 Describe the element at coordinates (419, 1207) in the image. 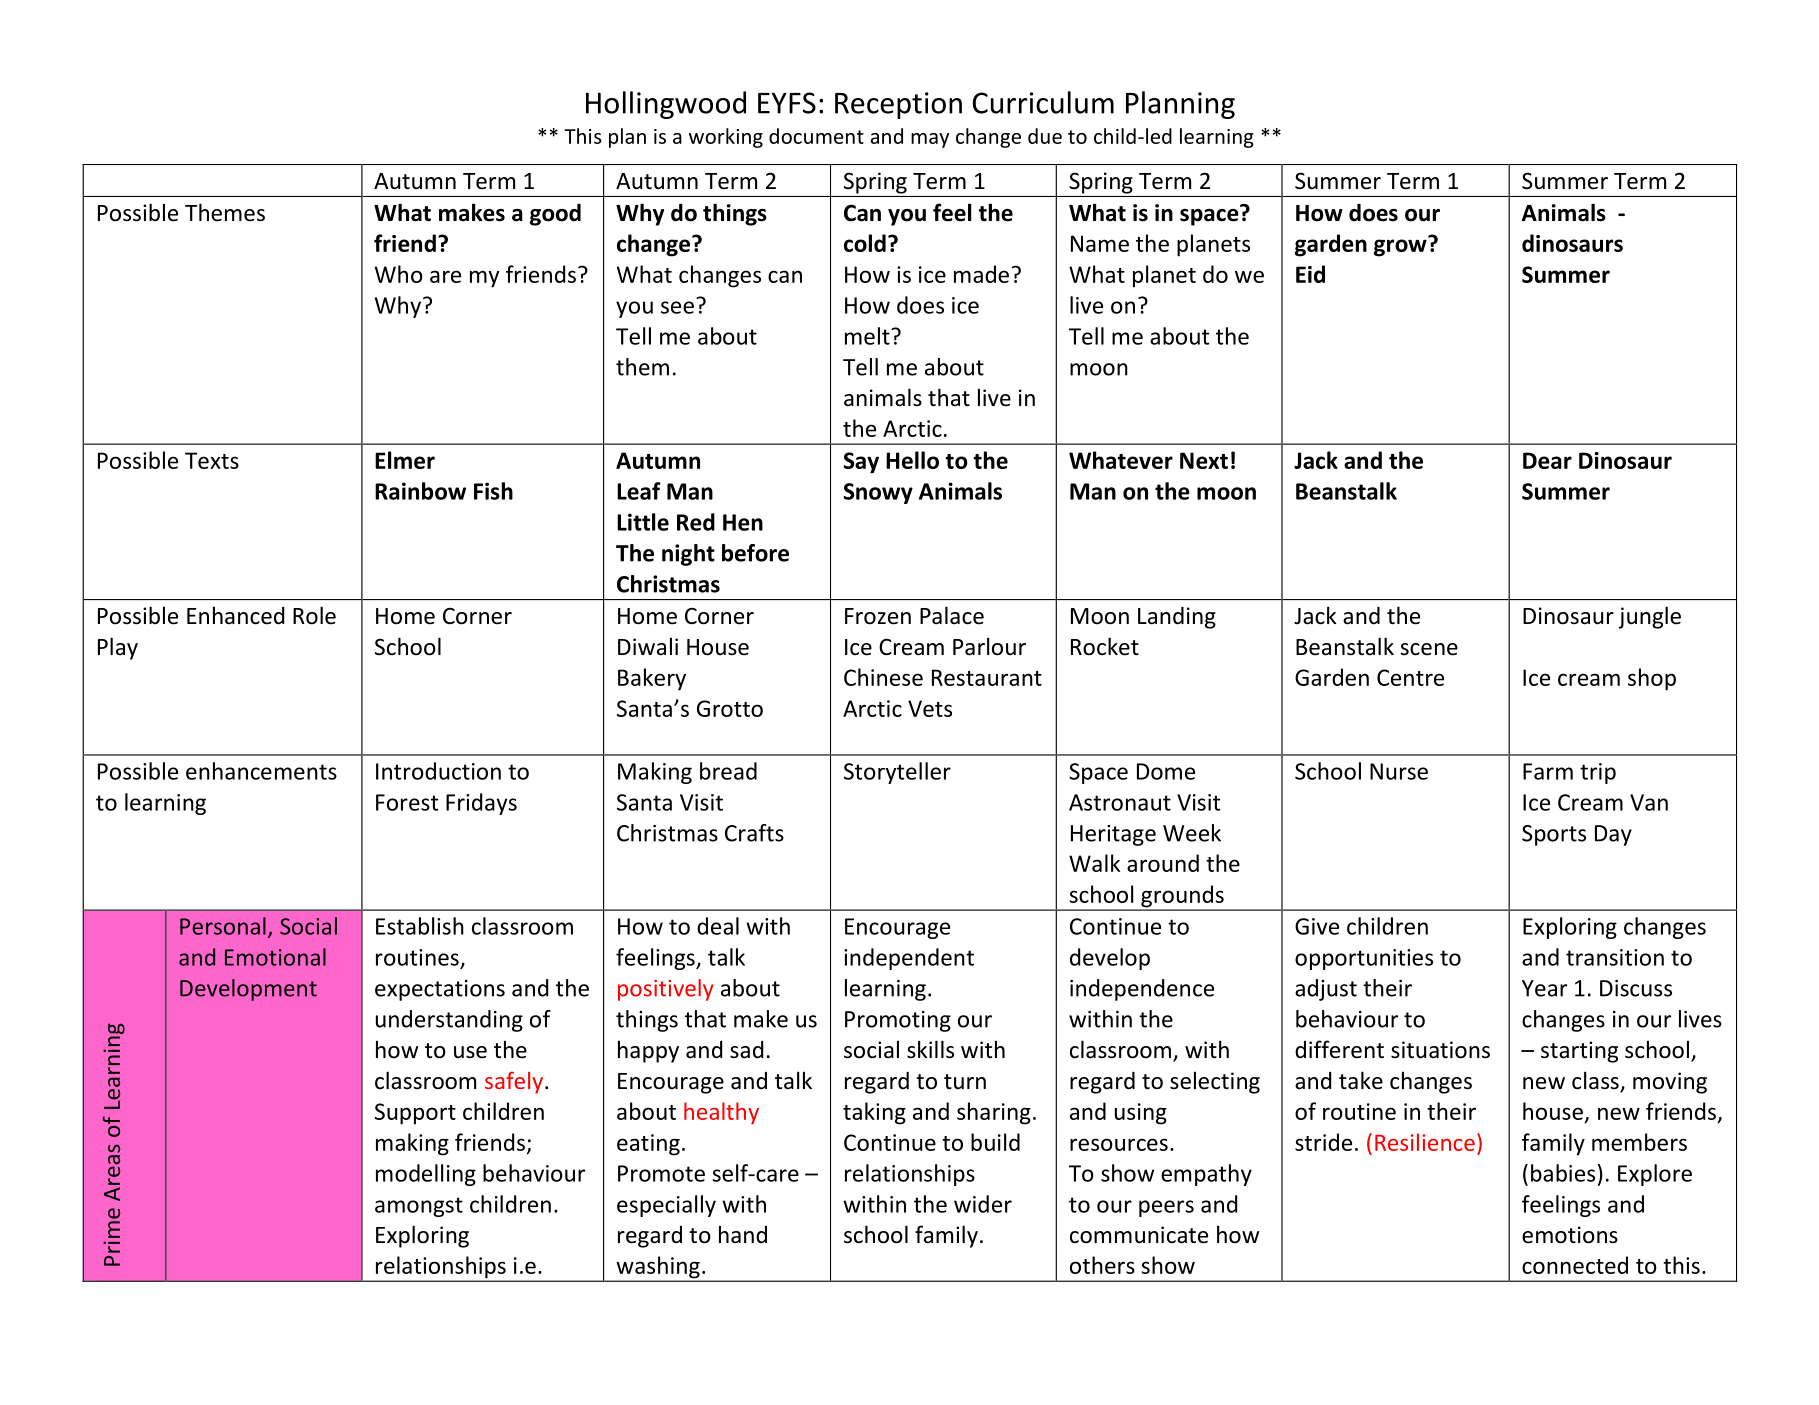

I see `amongst` at that location.
